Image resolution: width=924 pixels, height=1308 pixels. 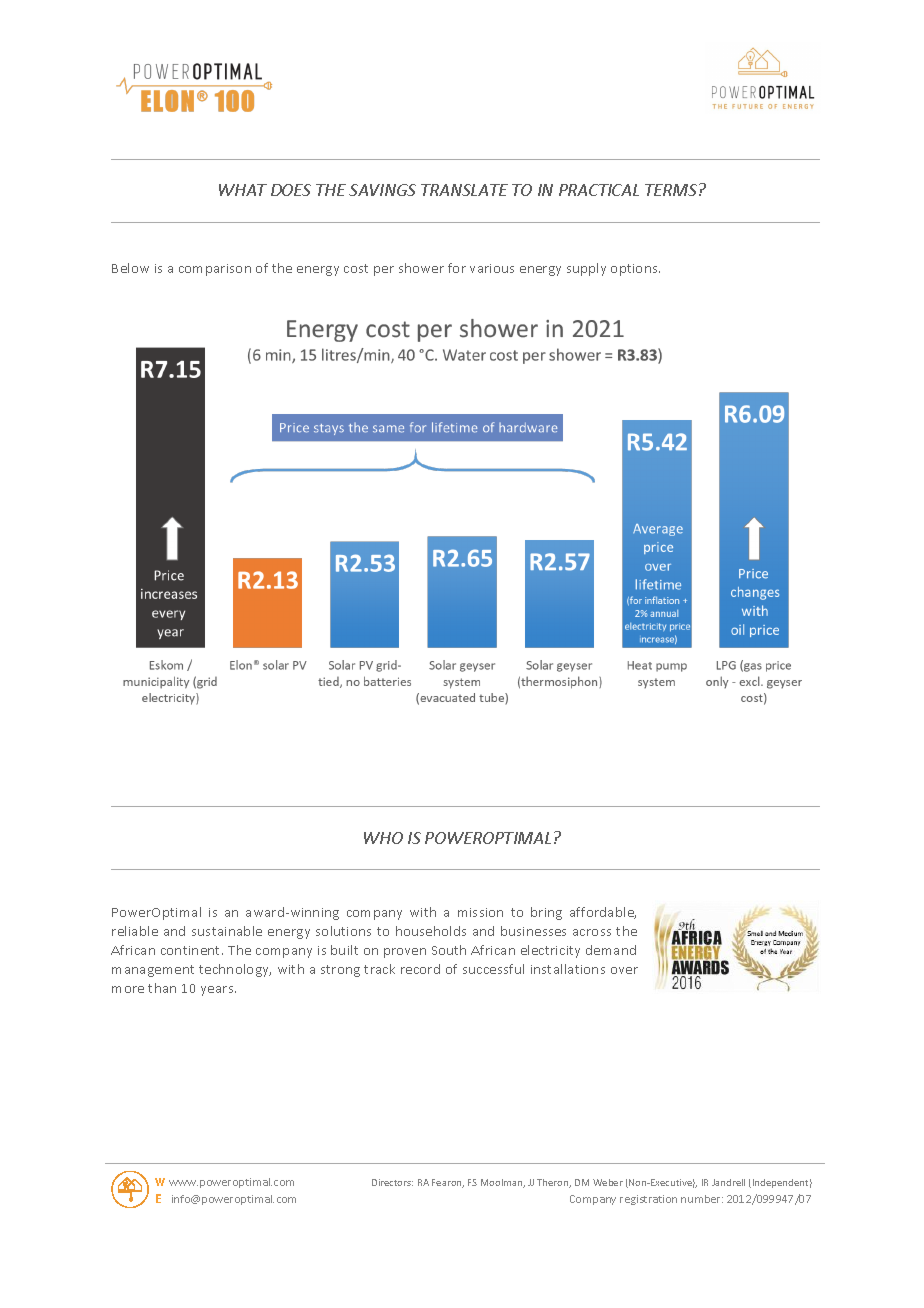 What do you see at coordinates (431, 931) in the document?
I see `households` at bounding box center [431, 931].
